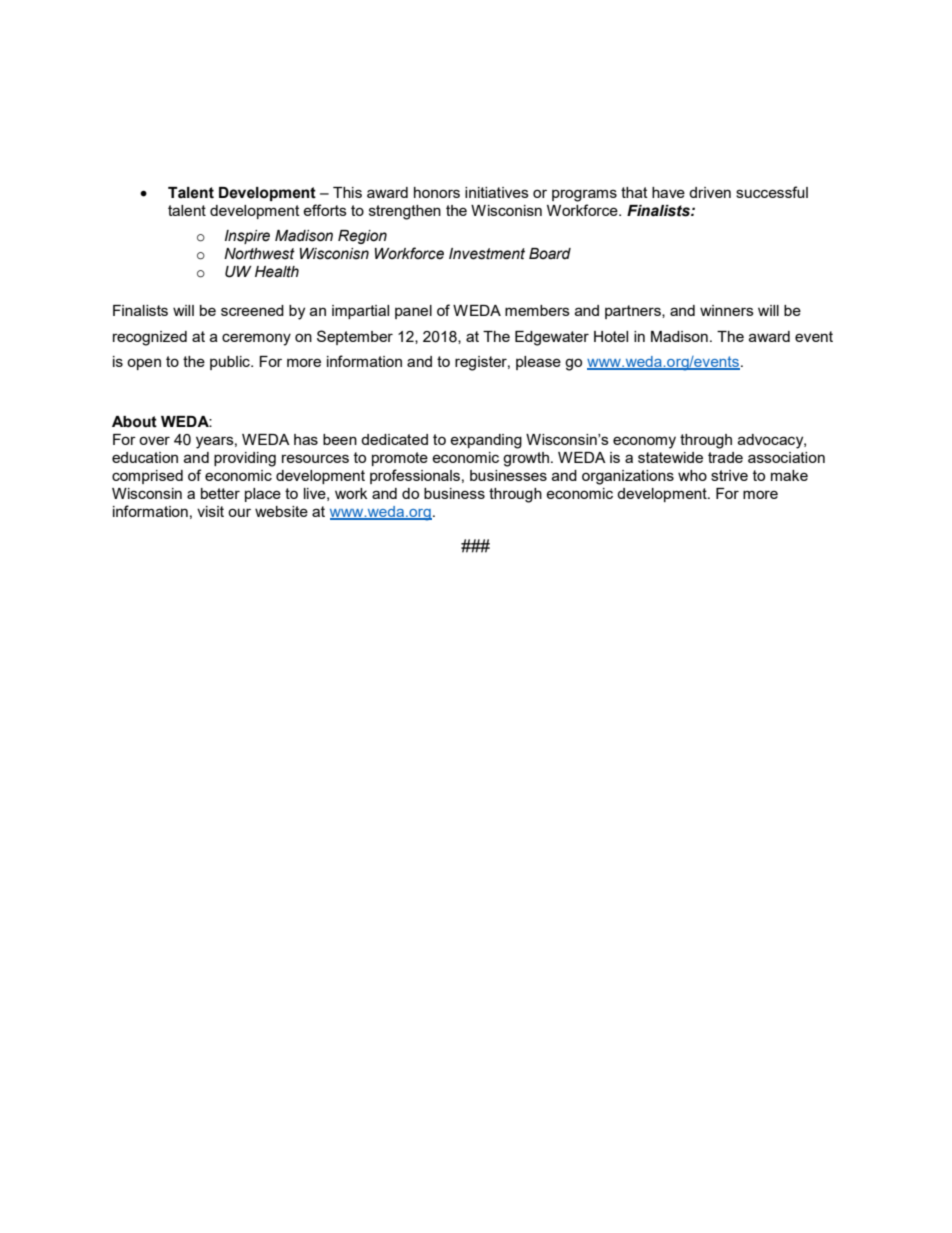 The height and width of the page is (1233, 952). I want to click on honors, so click(437, 192).
